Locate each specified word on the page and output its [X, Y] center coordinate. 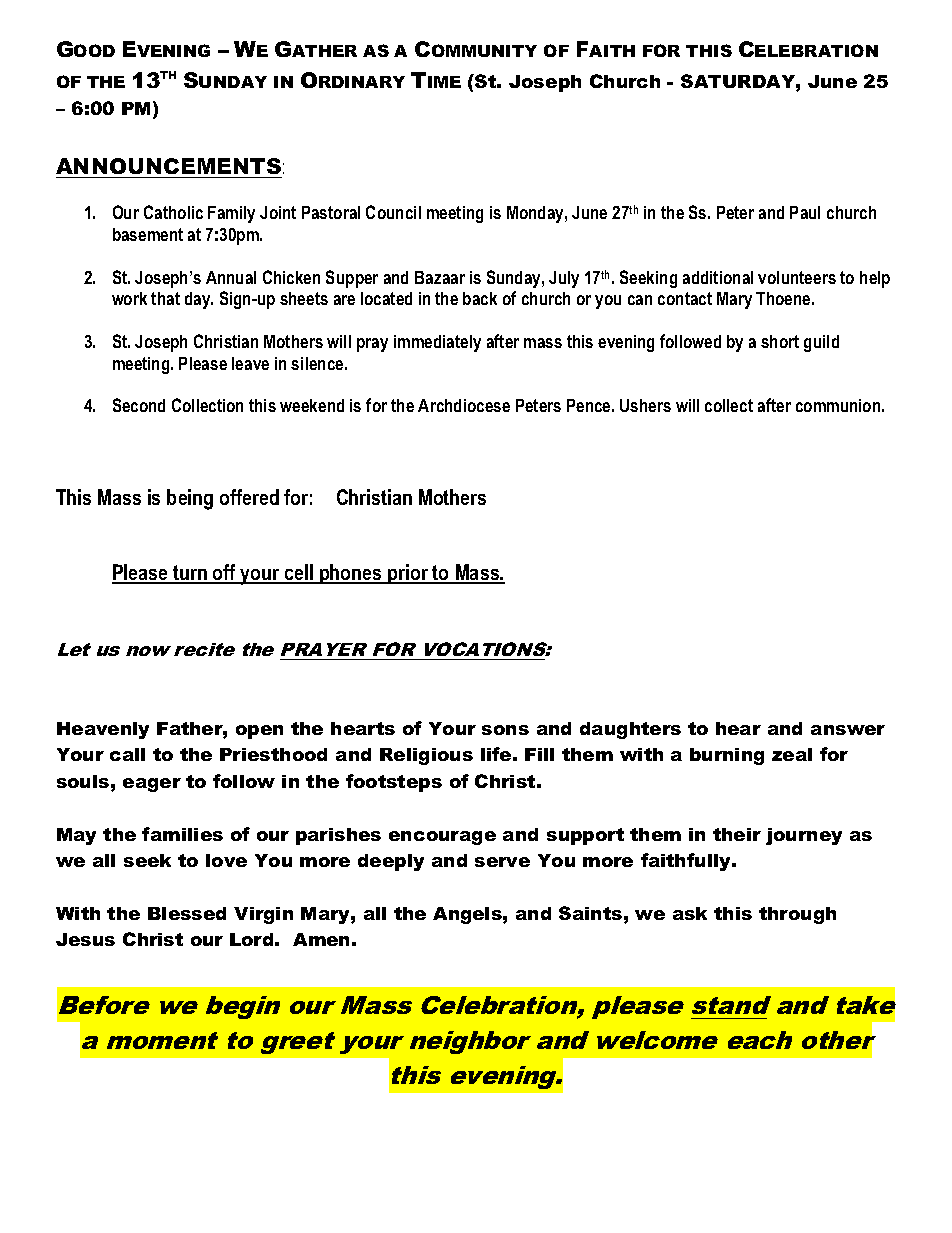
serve [502, 862]
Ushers [645, 405]
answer [848, 730]
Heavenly [103, 730]
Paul [805, 212]
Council [393, 212]
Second [139, 405]
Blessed [187, 913]
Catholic [173, 212]
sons [505, 730]
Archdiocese [464, 405]
